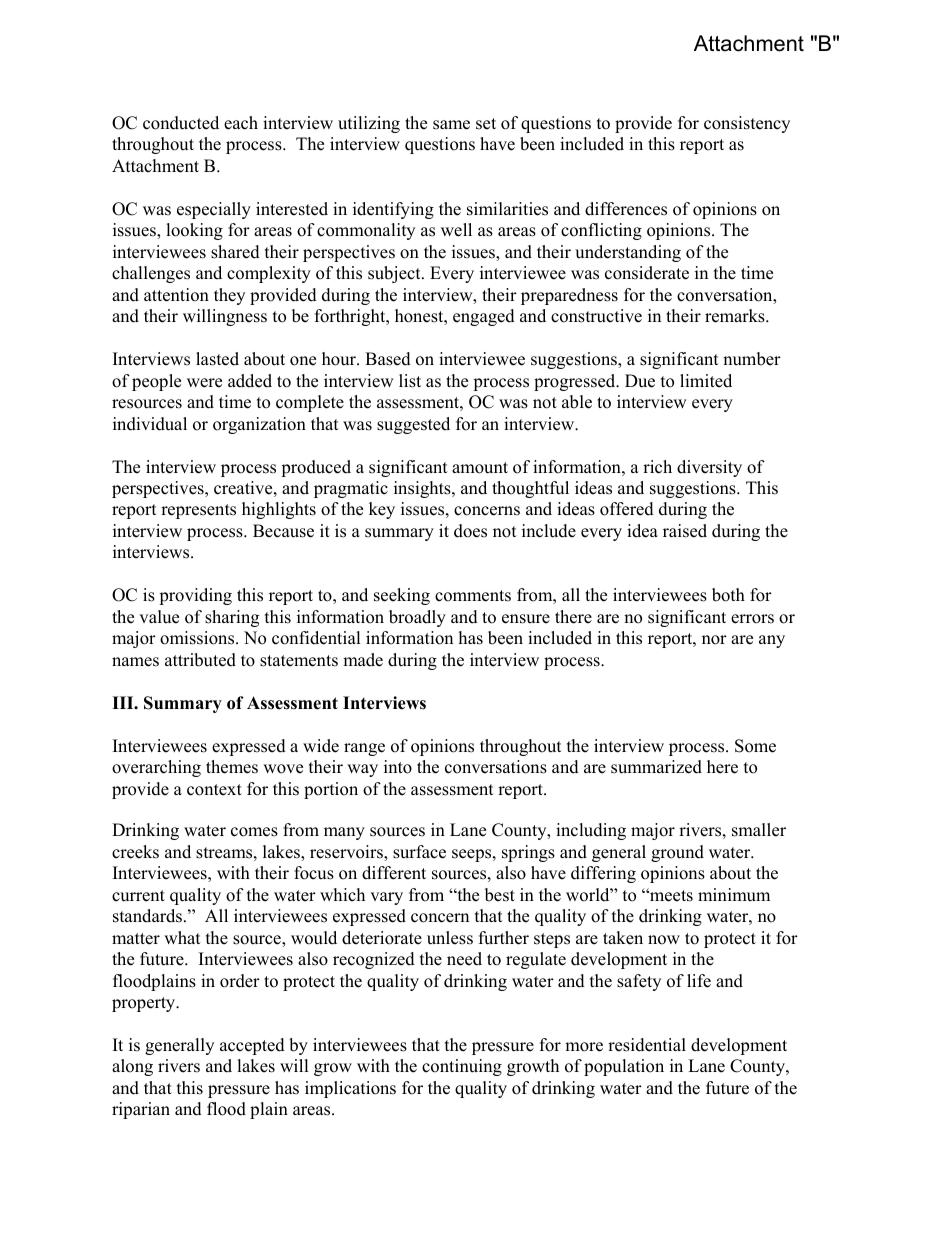  Describe the element at coordinates (747, 124) in the page. I see `consistency` at that location.
